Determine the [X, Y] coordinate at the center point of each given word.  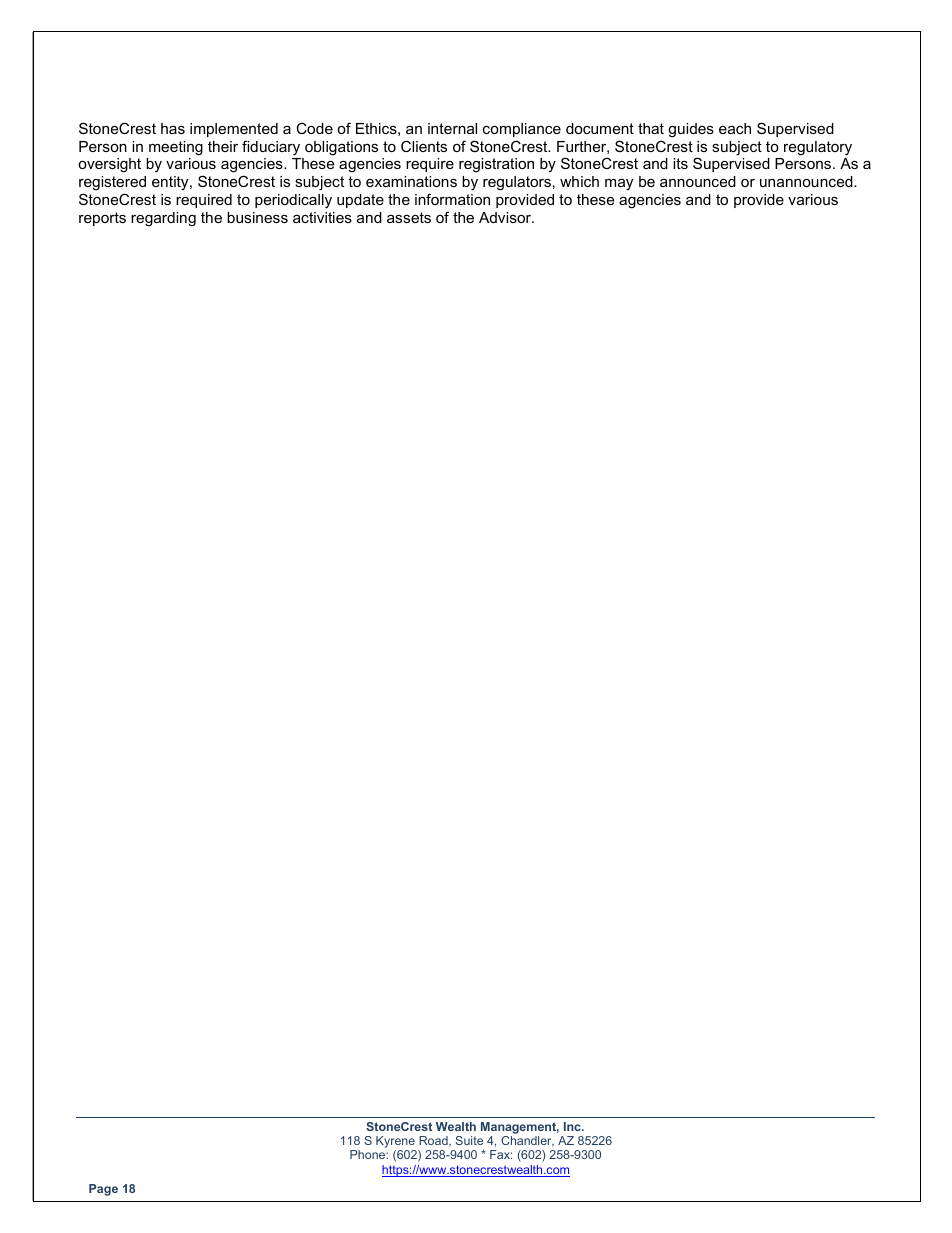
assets [409, 217]
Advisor [506, 217]
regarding [163, 219]
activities [322, 217]
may [619, 185]
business [257, 217]
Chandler [527, 1141]
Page [103, 1190]
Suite [469, 1140]
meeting [176, 148]
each [735, 128]
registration [496, 165]
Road [434, 1141]
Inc [573, 1126]
